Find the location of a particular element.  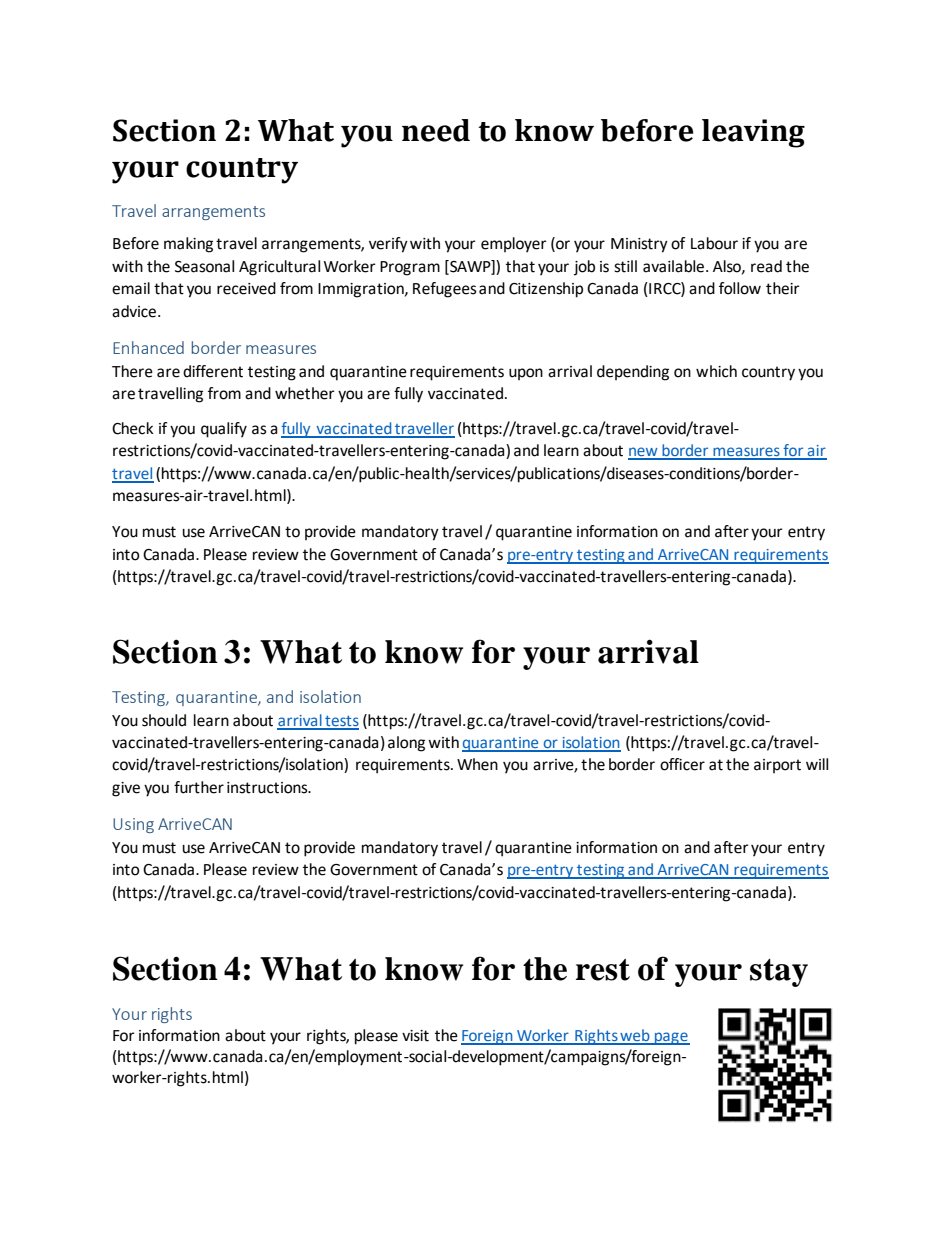

leaving is located at coordinates (753, 133).
